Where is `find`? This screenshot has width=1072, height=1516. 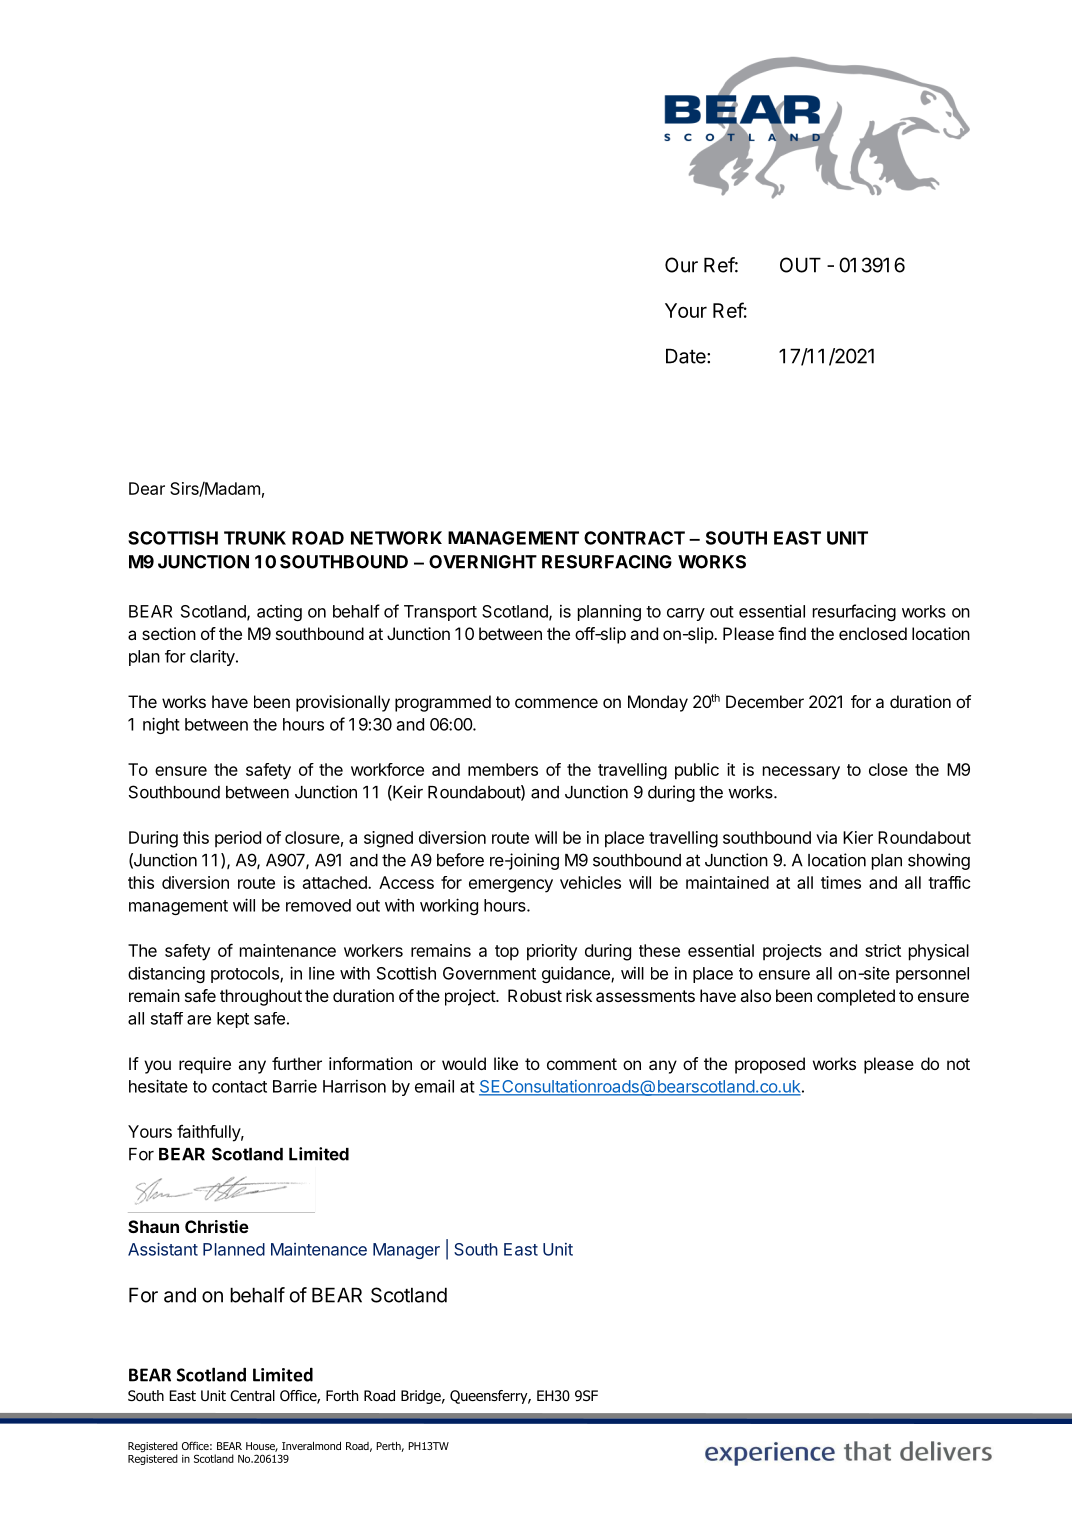
find is located at coordinates (792, 633).
